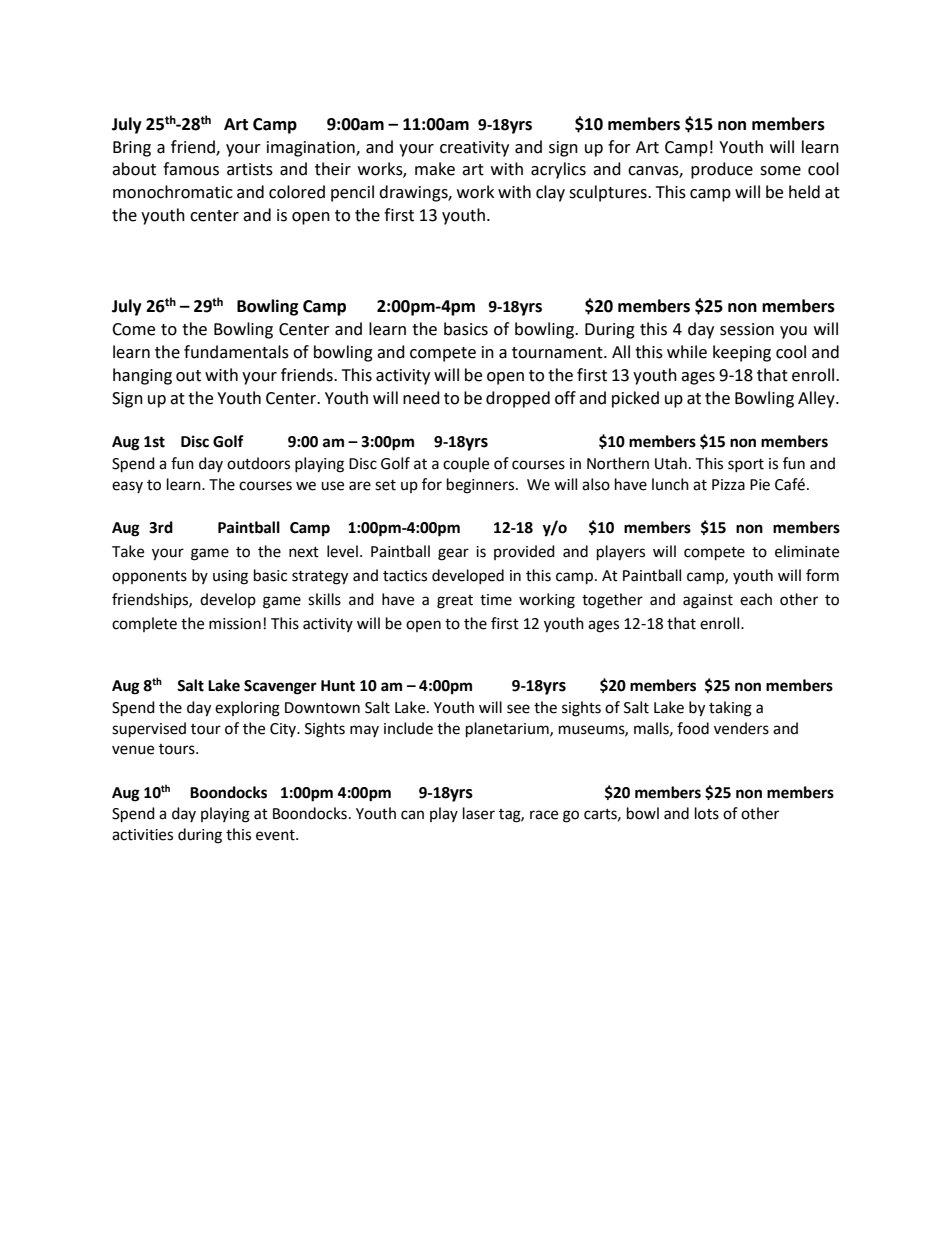 Image resolution: width=952 pixels, height=1233 pixels. Describe the element at coordinates (728, 485) in the screenshot. I see `Pizza` at that location.
